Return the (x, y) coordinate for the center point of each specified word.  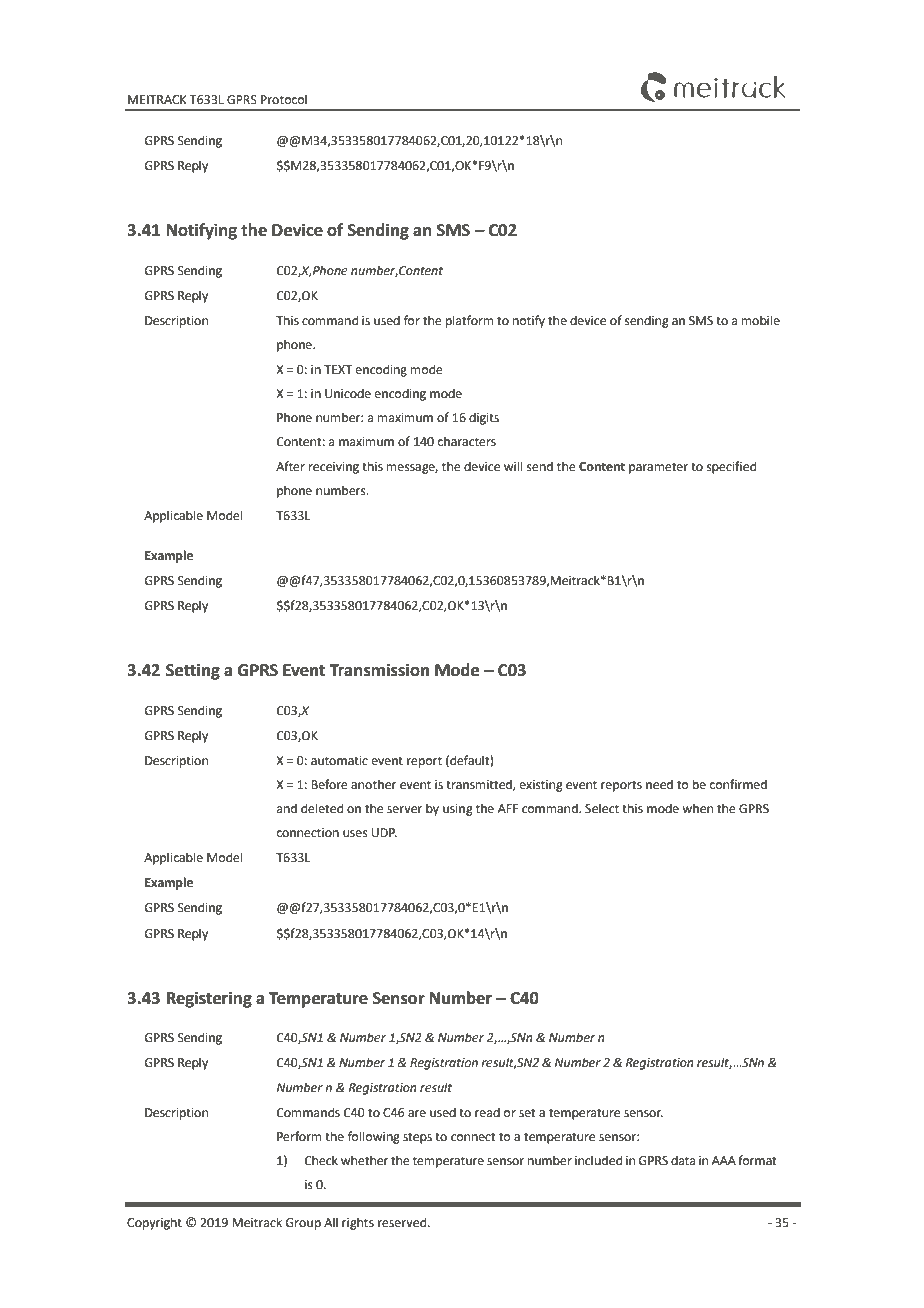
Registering (209, 999)
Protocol (284, 99)
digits (484, 418)
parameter (658, 468)
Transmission (379, 670)
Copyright (154, 1223)
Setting (193, 671)
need (659, 784)
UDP (384, 833)
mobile (761, 320)
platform (470, 321)
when (697, 808)
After (290, 466)
